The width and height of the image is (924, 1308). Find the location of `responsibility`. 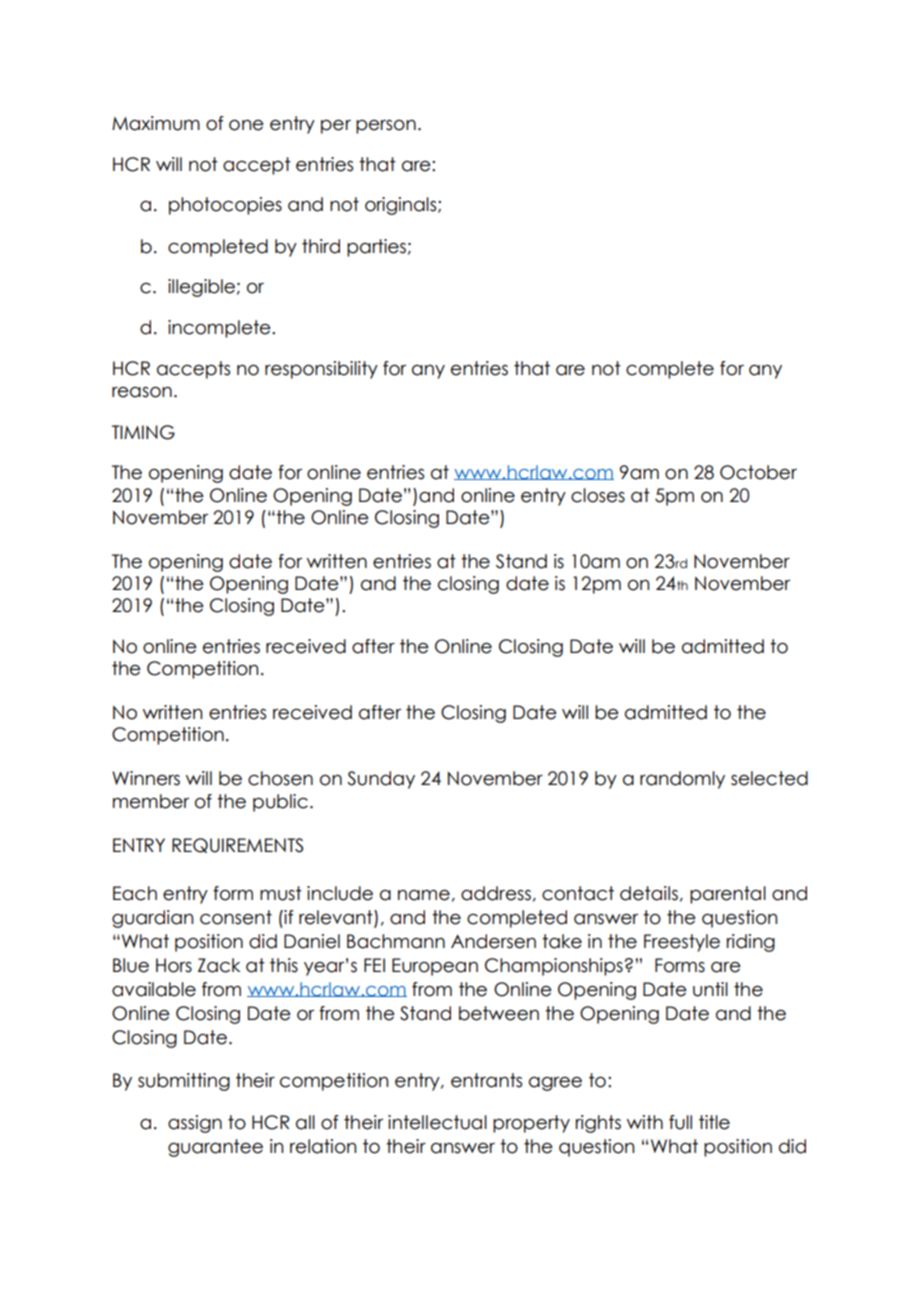

responsibility is located at coordinates (321, 370).
